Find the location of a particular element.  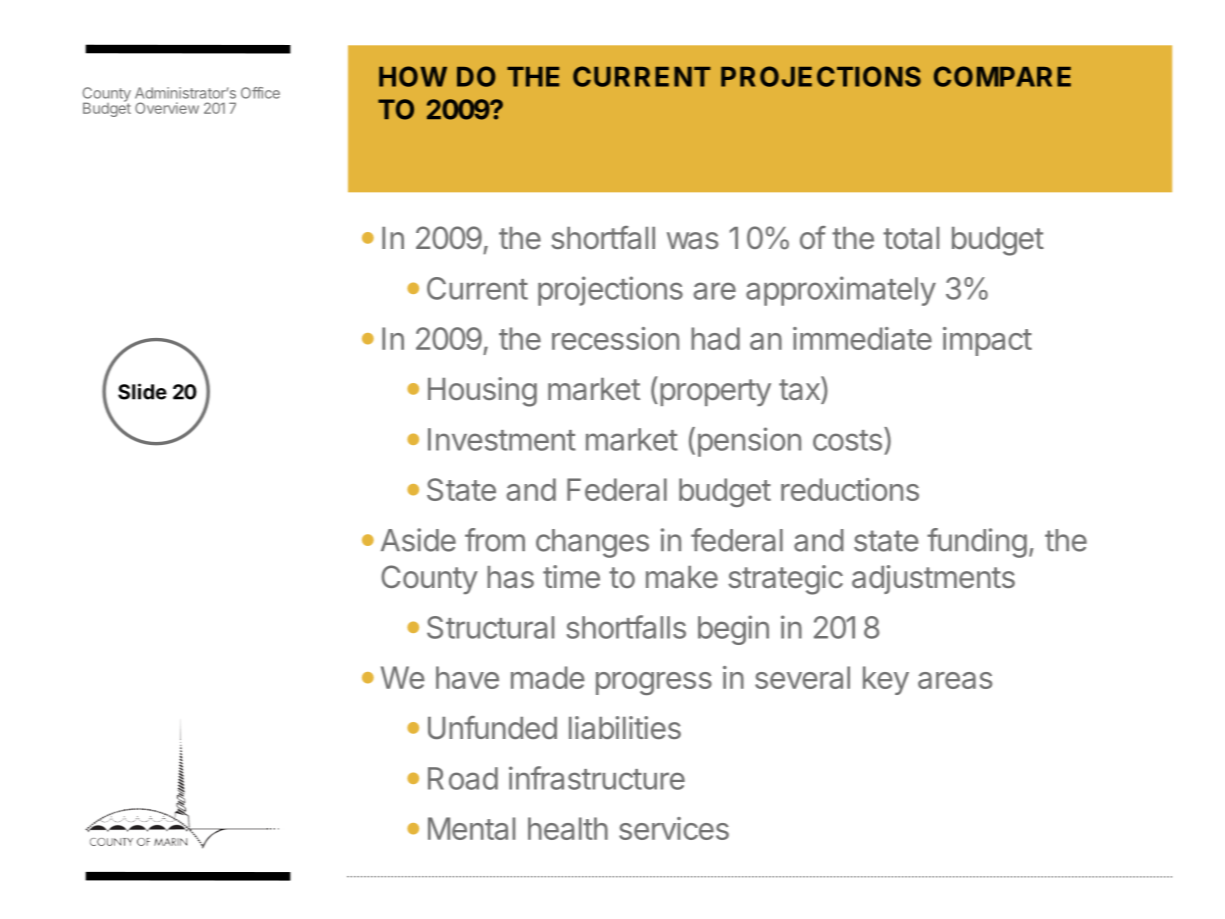

key is located at coordinates (886, 680).
